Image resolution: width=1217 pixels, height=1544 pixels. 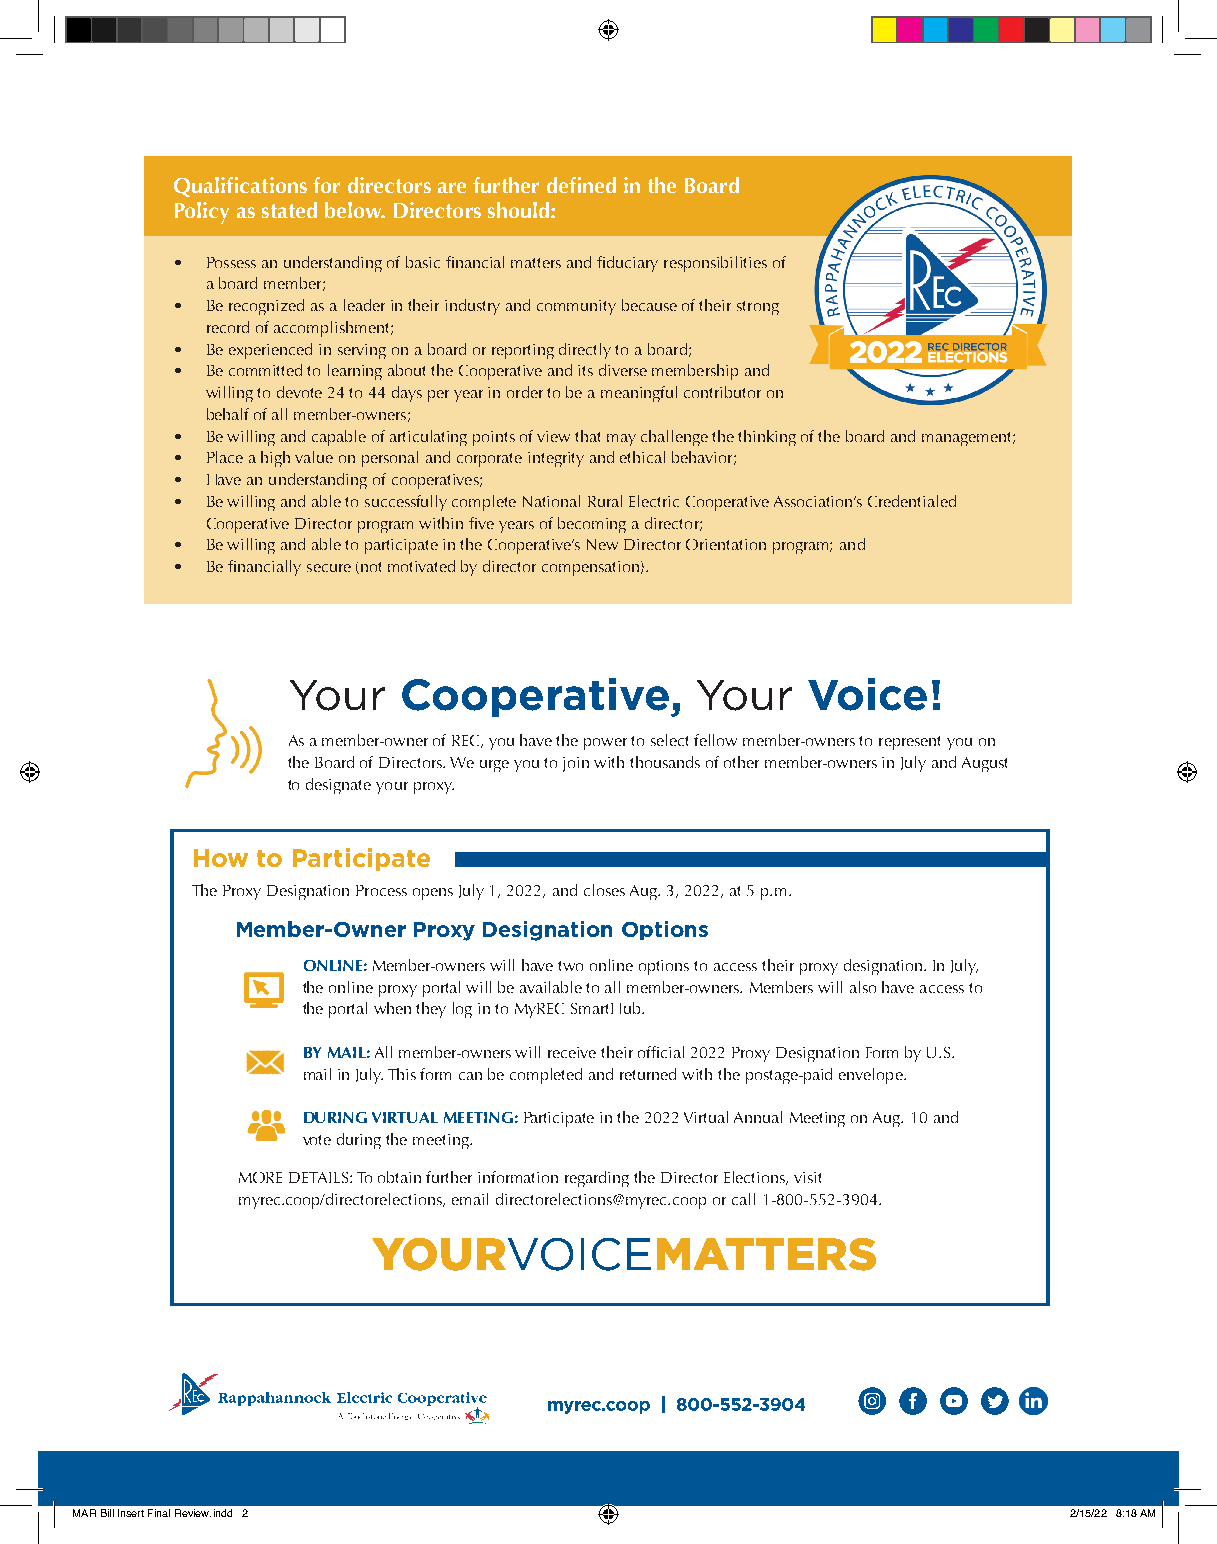 I want to click on National, so click(x=551, y=501).
